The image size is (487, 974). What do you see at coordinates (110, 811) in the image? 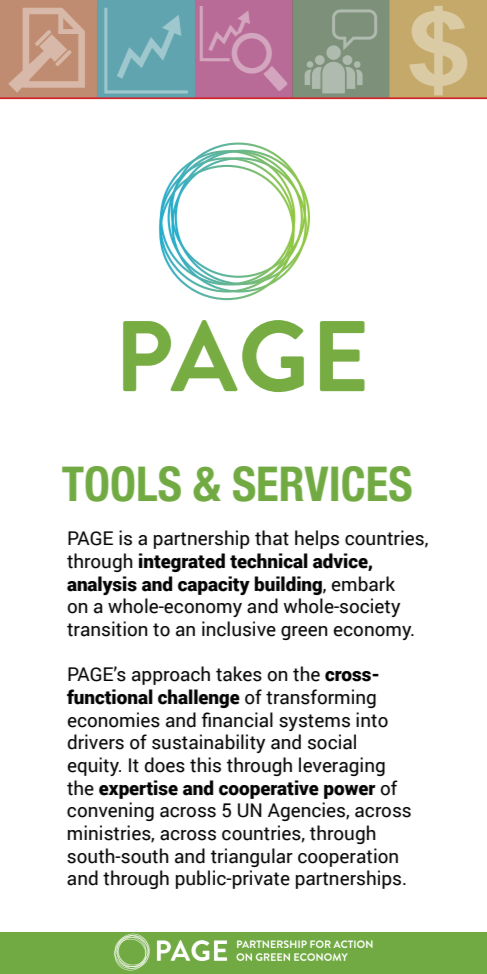
I see `convening` at bounding box center [110, 811].
